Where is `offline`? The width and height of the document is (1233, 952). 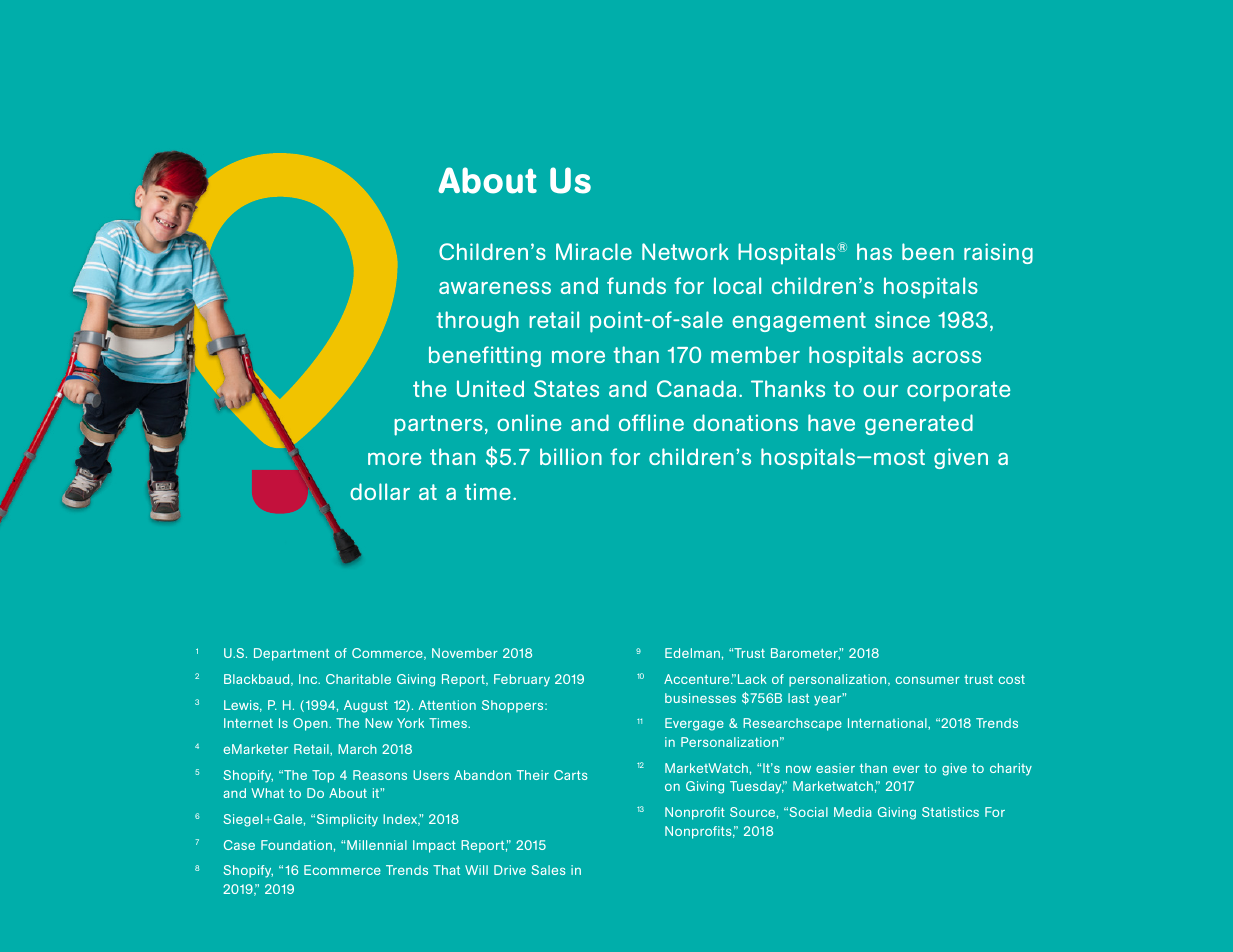
offline is located at coordinates (651, 422).
